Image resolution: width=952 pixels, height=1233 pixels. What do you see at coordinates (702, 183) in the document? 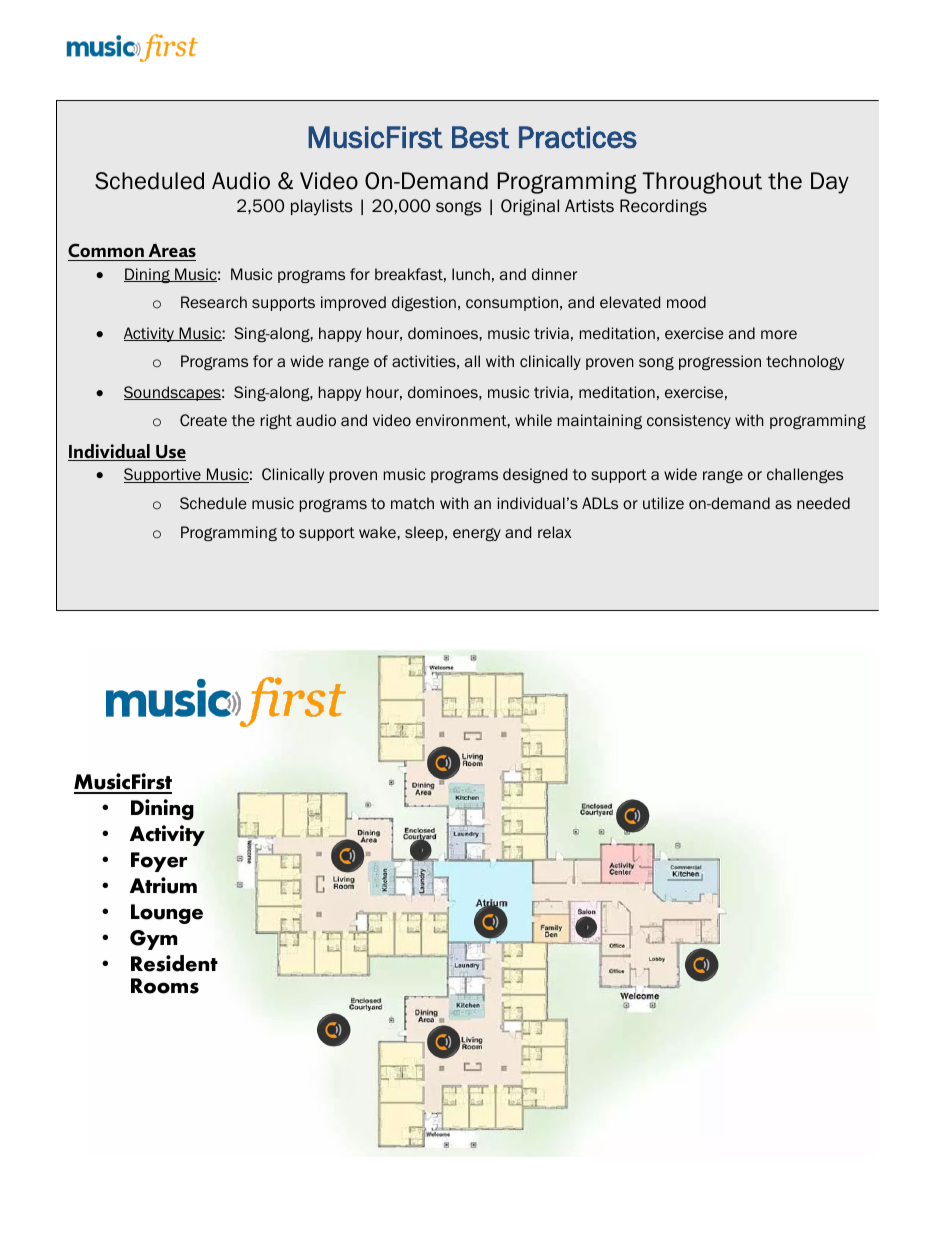
I see `Throughout` at bounding box center [702, 183].
